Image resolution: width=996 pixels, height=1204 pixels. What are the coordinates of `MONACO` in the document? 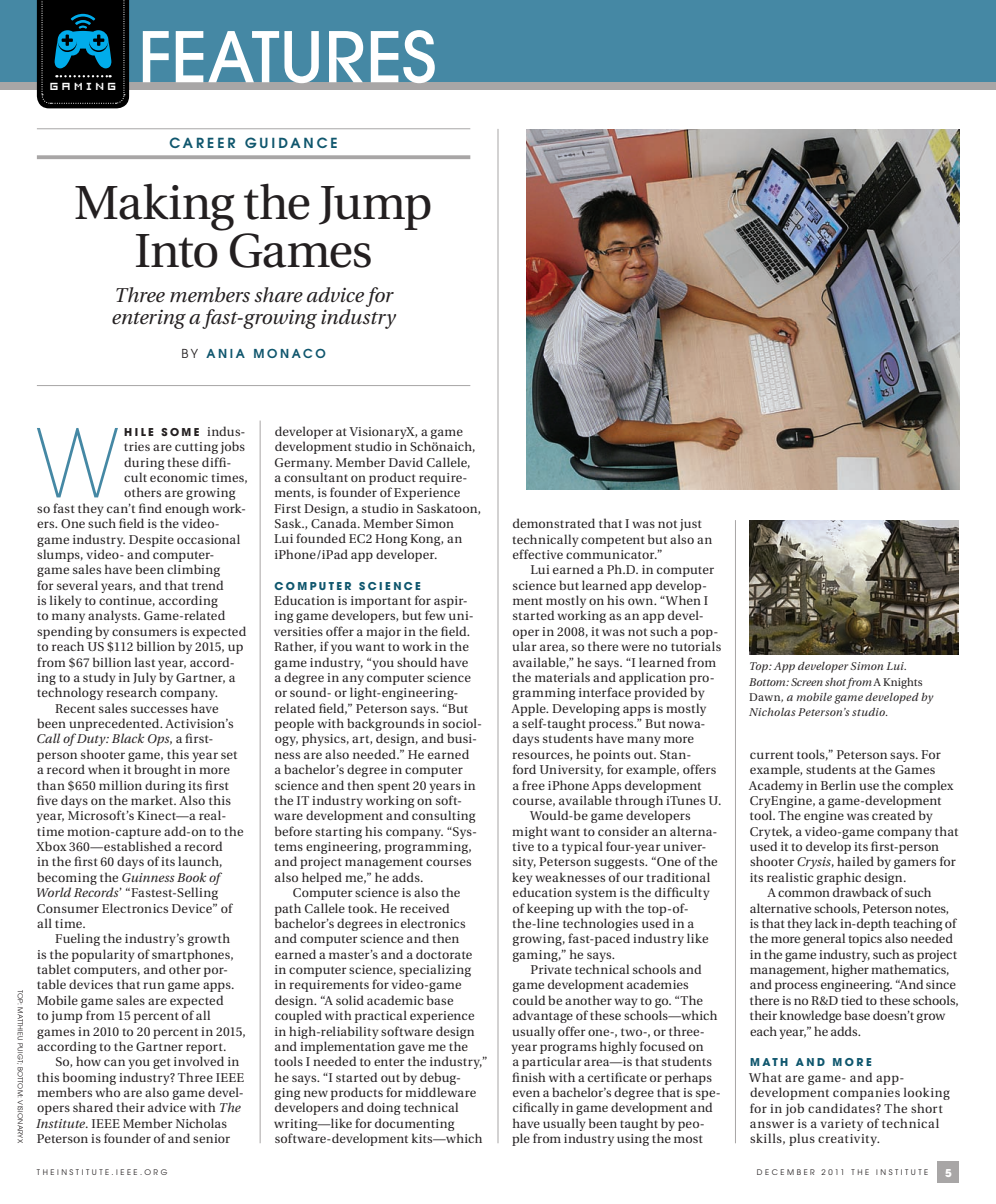 It's located at (290, 353).
